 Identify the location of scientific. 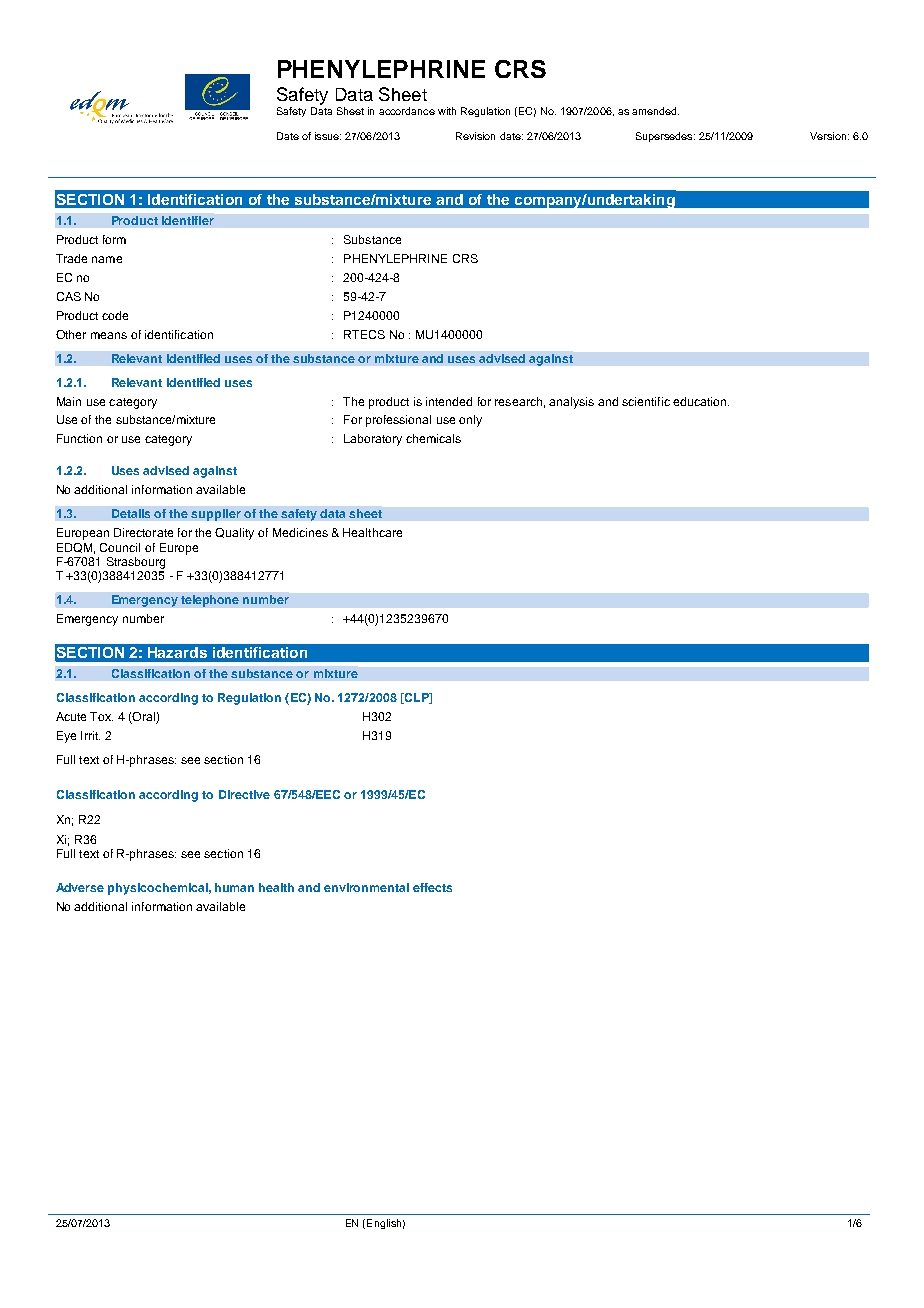
(646, 401).
